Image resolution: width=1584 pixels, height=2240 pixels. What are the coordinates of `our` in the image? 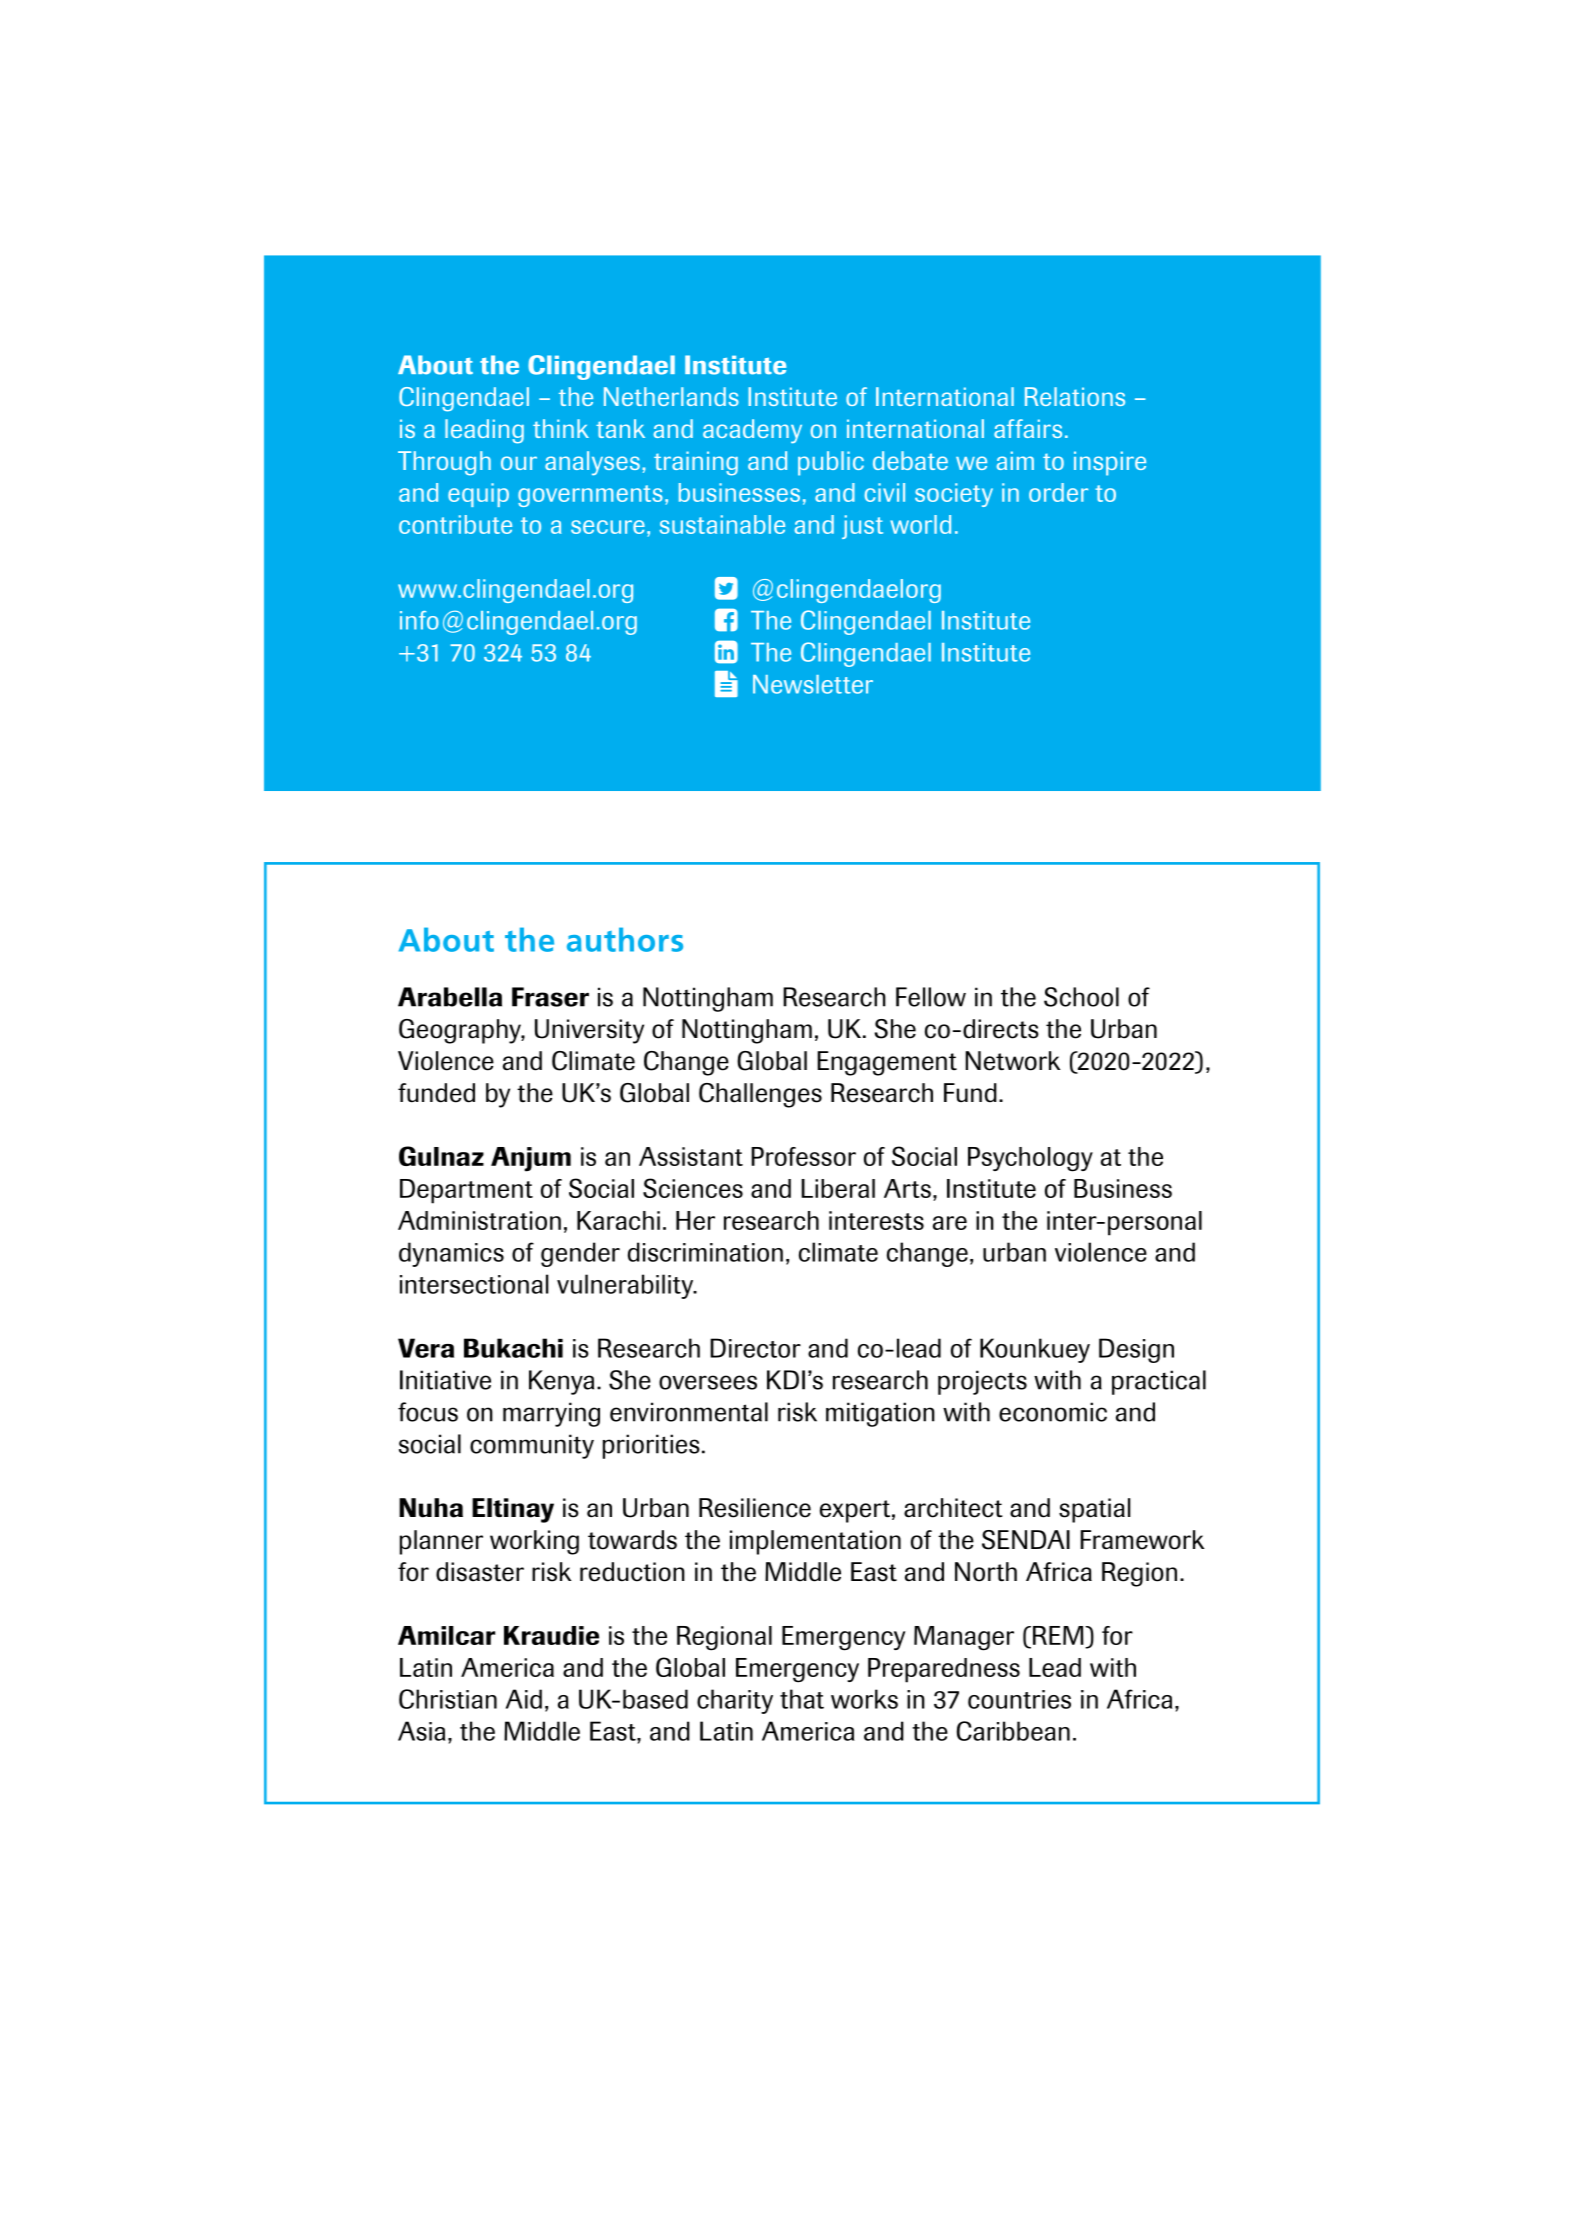 It's located at (519, 463).
